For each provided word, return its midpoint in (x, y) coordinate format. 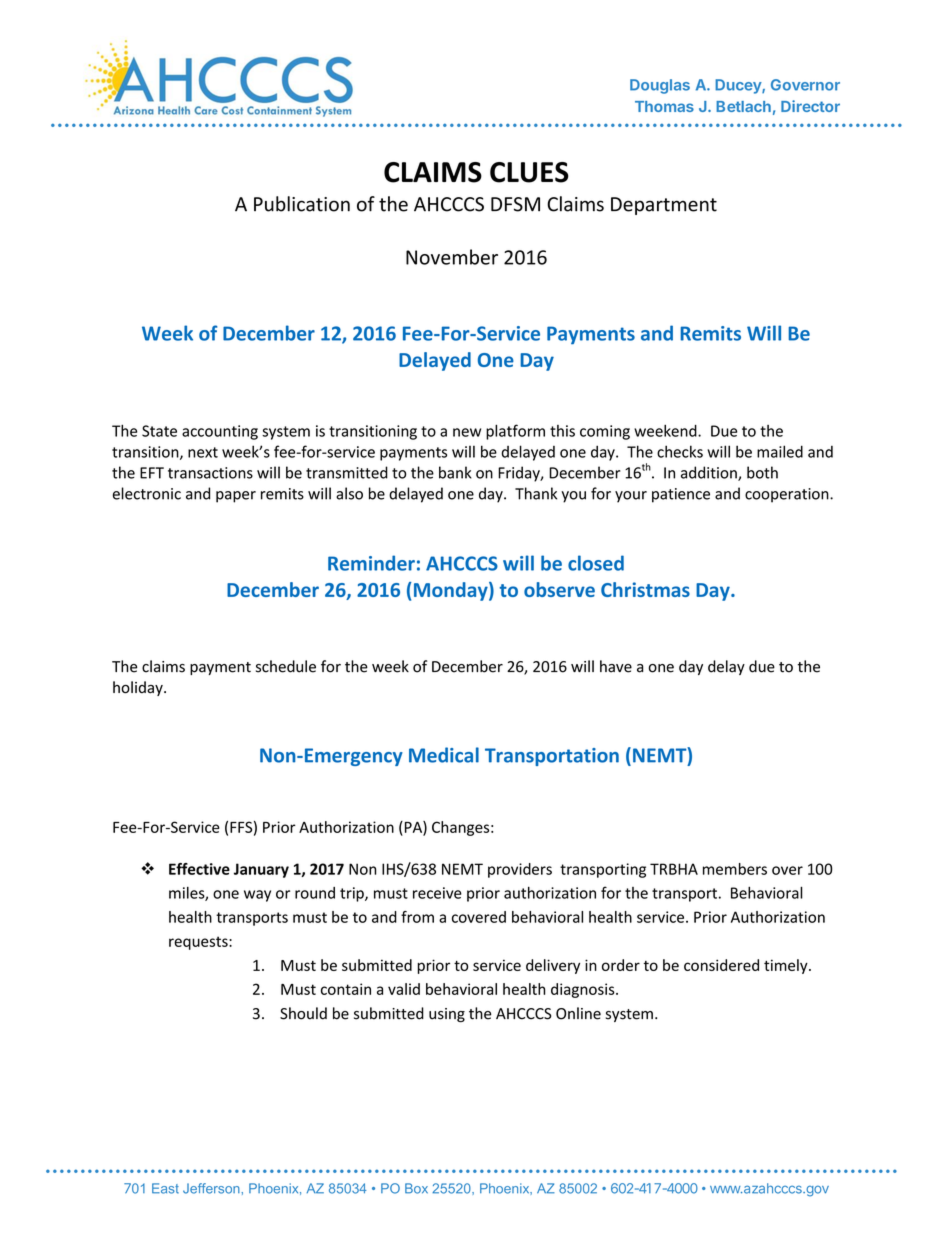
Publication (302, 204)
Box (416, 1188)
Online (578, 1013)
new (467, 432)
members (735, 869)
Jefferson (212, 1188)
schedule (286, 666)
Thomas (664, 106)
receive (437, 893)
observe (559, 589)
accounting (220, 432)
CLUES (529, 172)
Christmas (645, 589)
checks (680, 451)
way (257, 896)
